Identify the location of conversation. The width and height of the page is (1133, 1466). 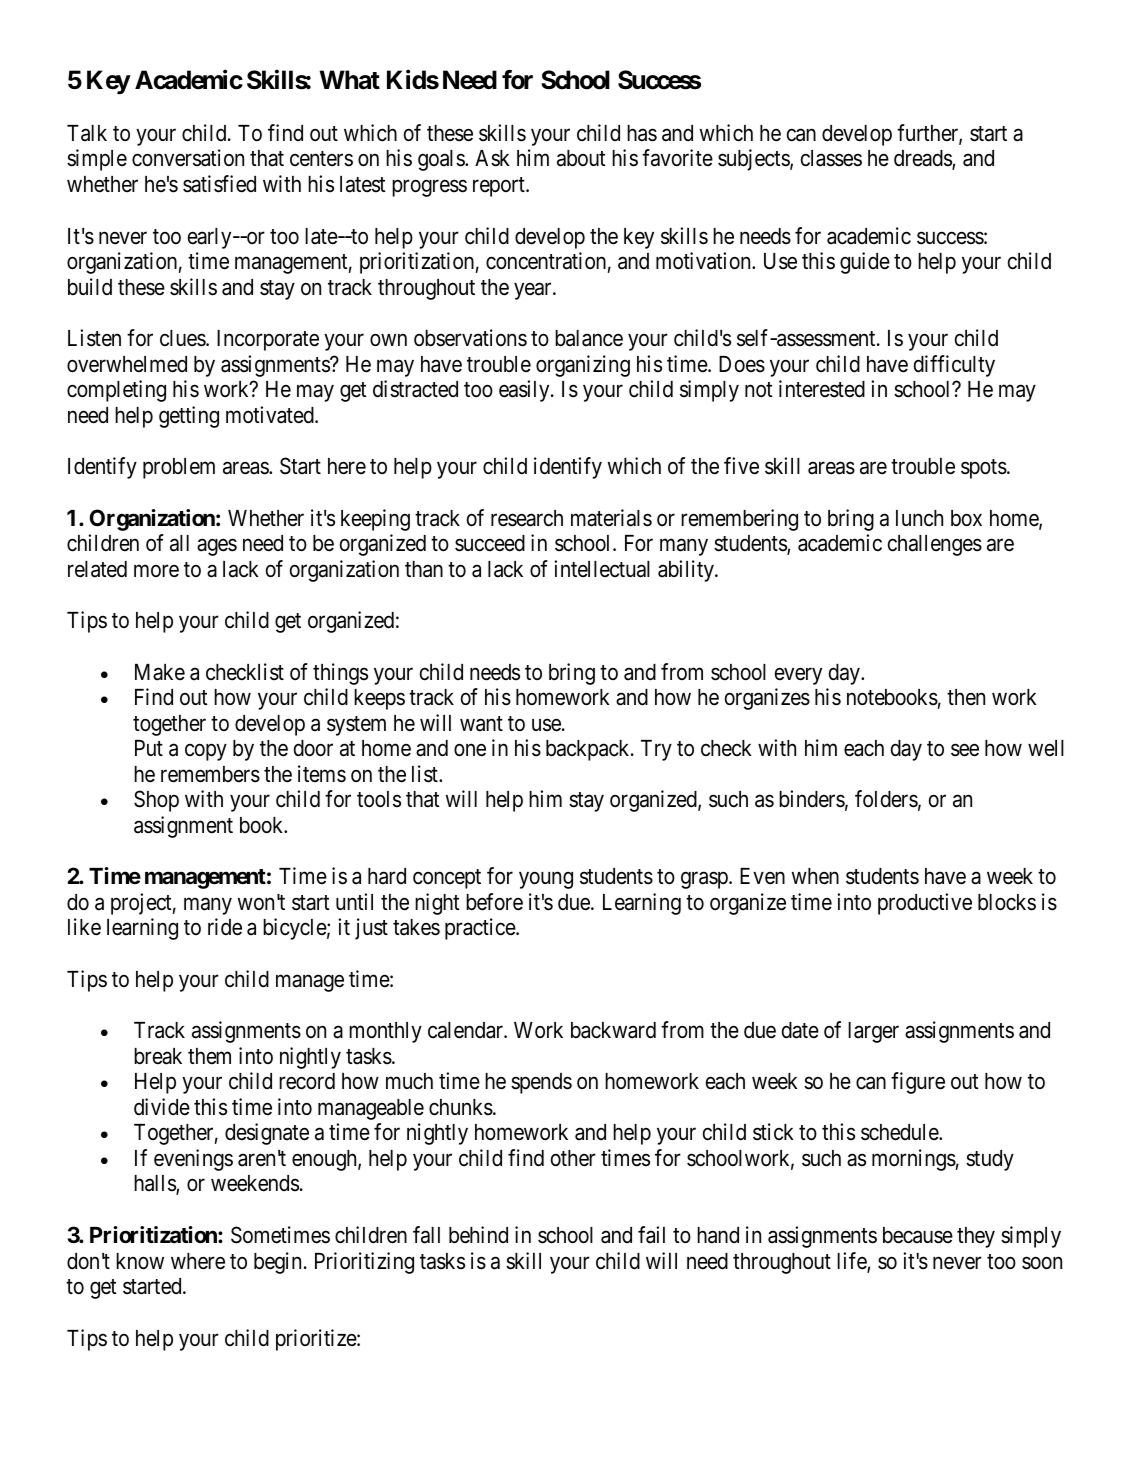
(188, 158).
